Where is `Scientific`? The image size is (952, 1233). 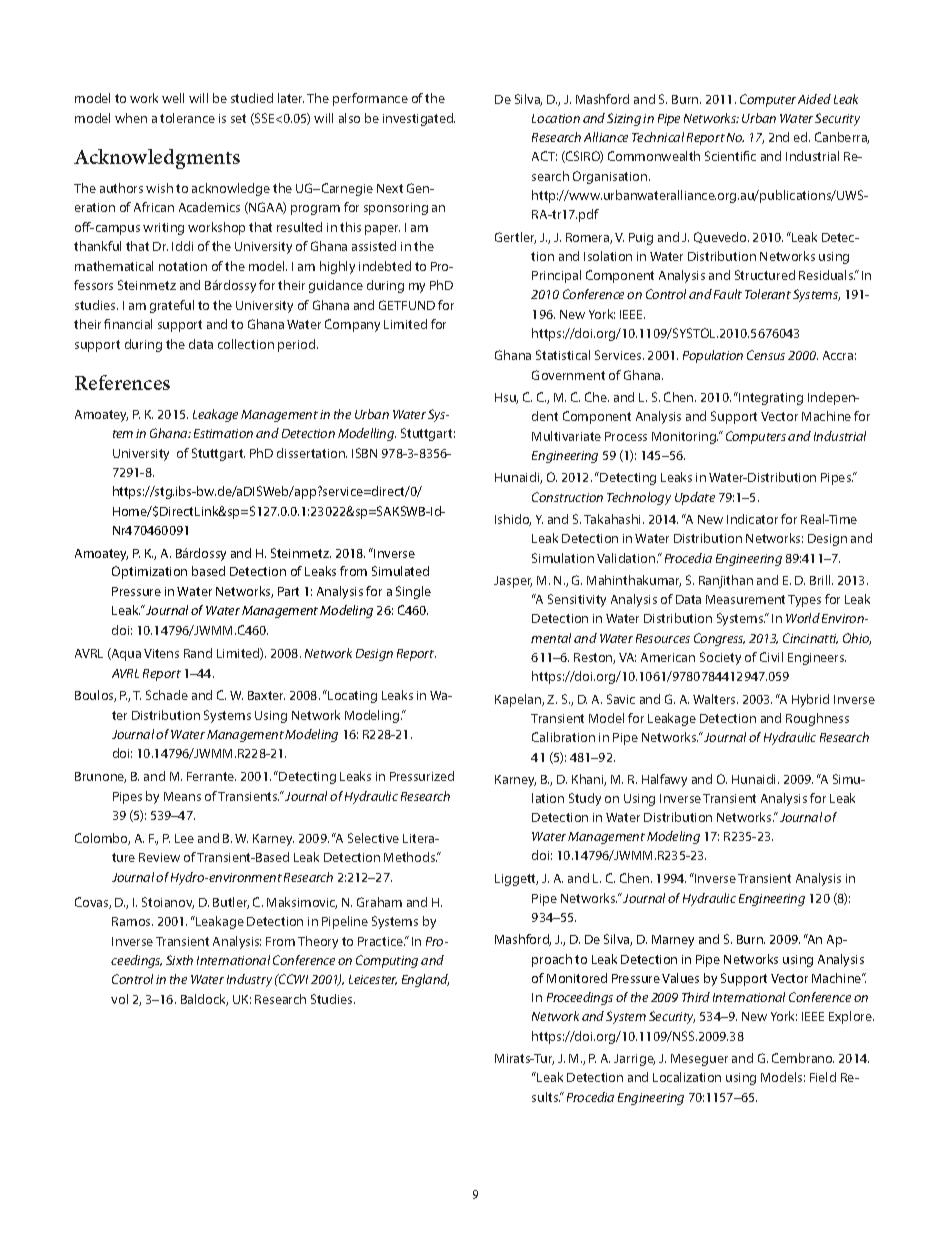 Scientific is located at coordinates (730, 156).
